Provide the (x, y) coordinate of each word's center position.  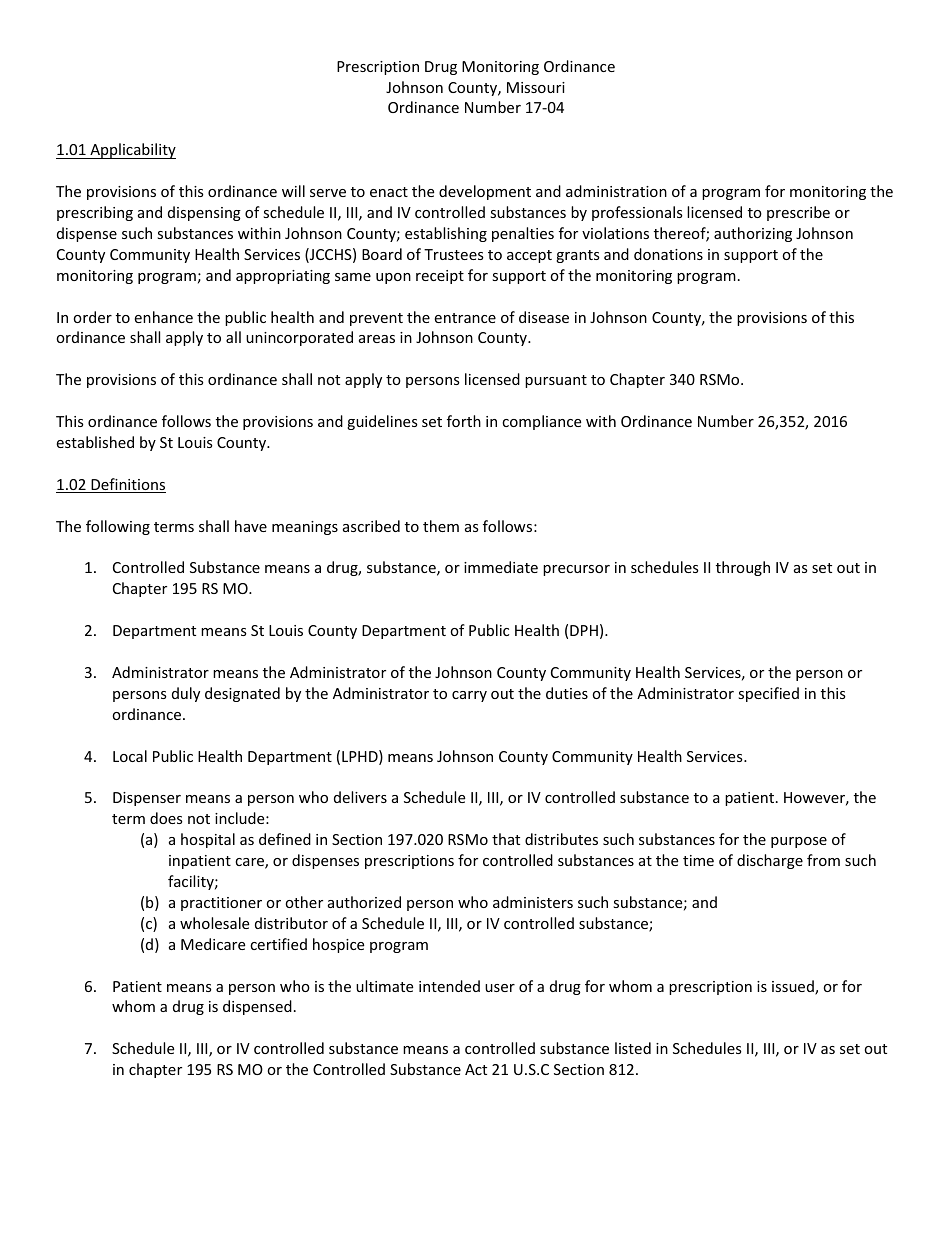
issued (794, 987)
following (118, 527)
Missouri (536, 87)
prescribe (798, 213)
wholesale (214, 923)
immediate (501, 567)
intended (449, 986)
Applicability (132, 151)
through (743, 568)
